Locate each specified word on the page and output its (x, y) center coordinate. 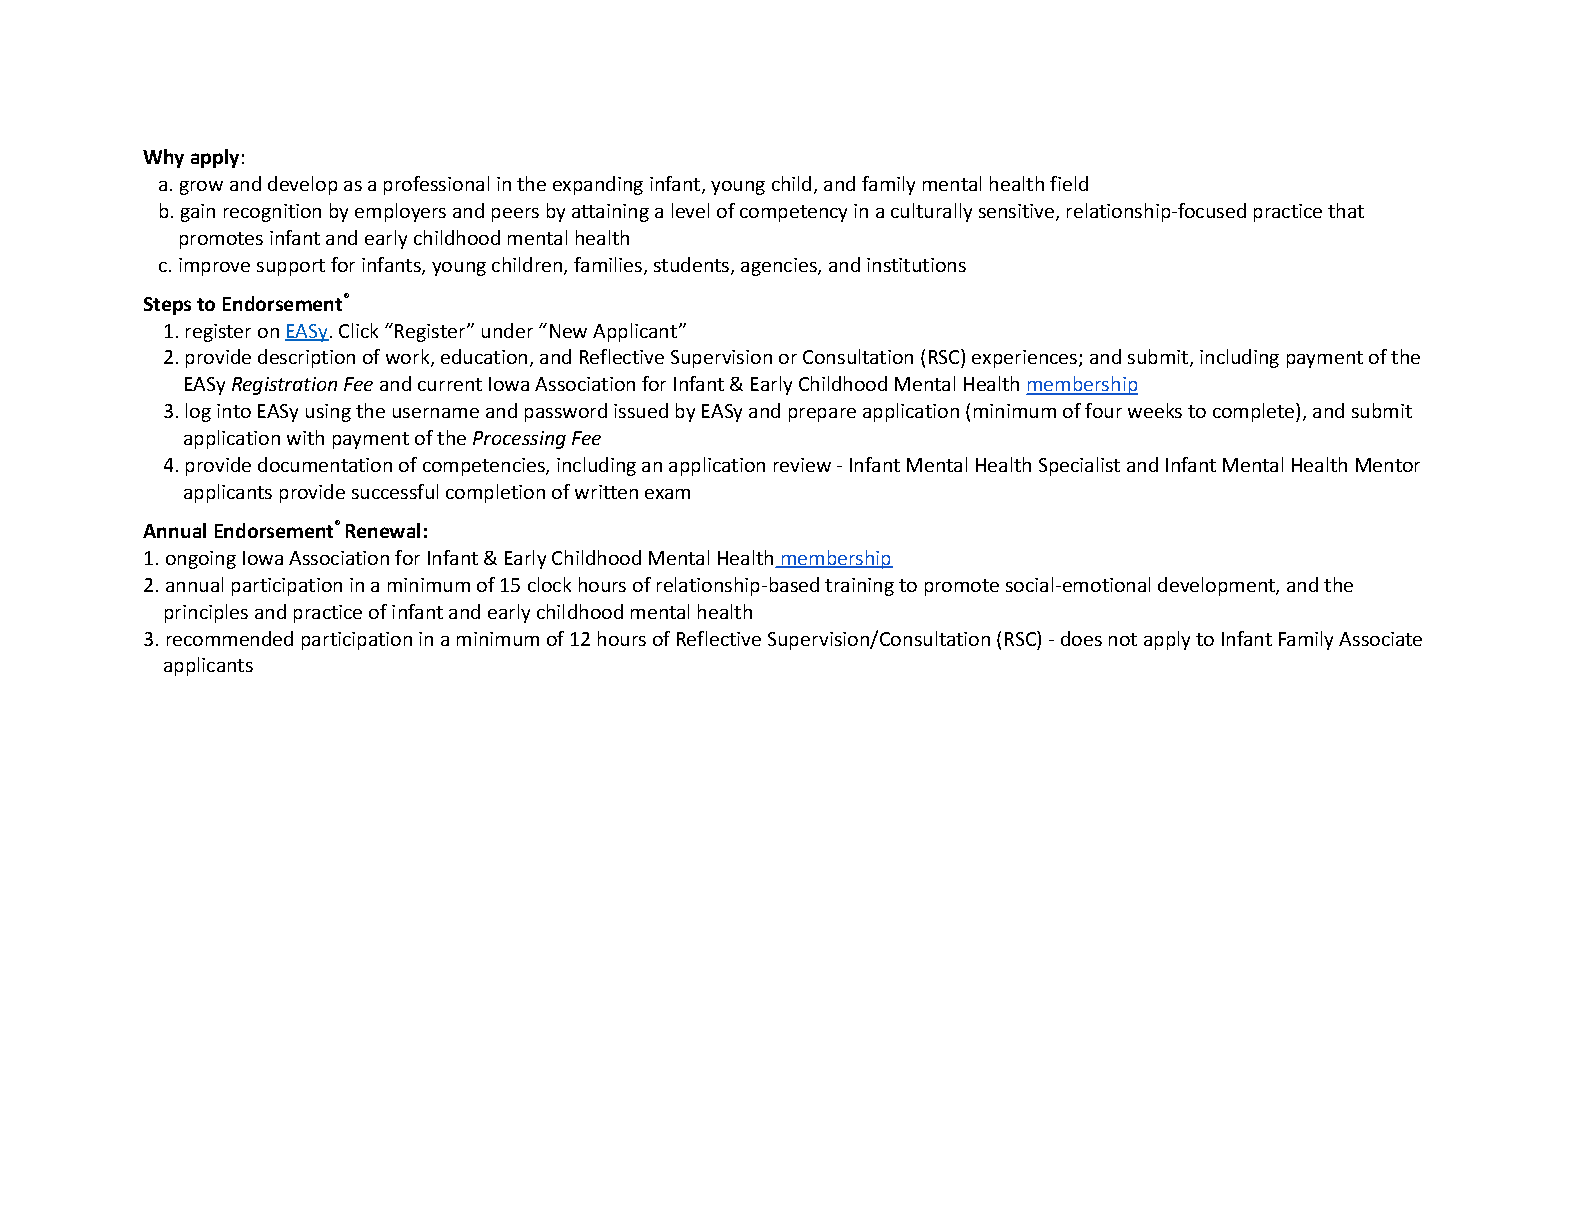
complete (1255, 412)
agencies (780, 267)
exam (667, 494)
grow (201, 188)
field (1069, 183)
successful (395, 491)
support (291, 267)
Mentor (1388, 465)
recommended (230, 638)
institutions (916, 265)
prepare (822, 415)
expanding (598, 185)
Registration (284, 386)
